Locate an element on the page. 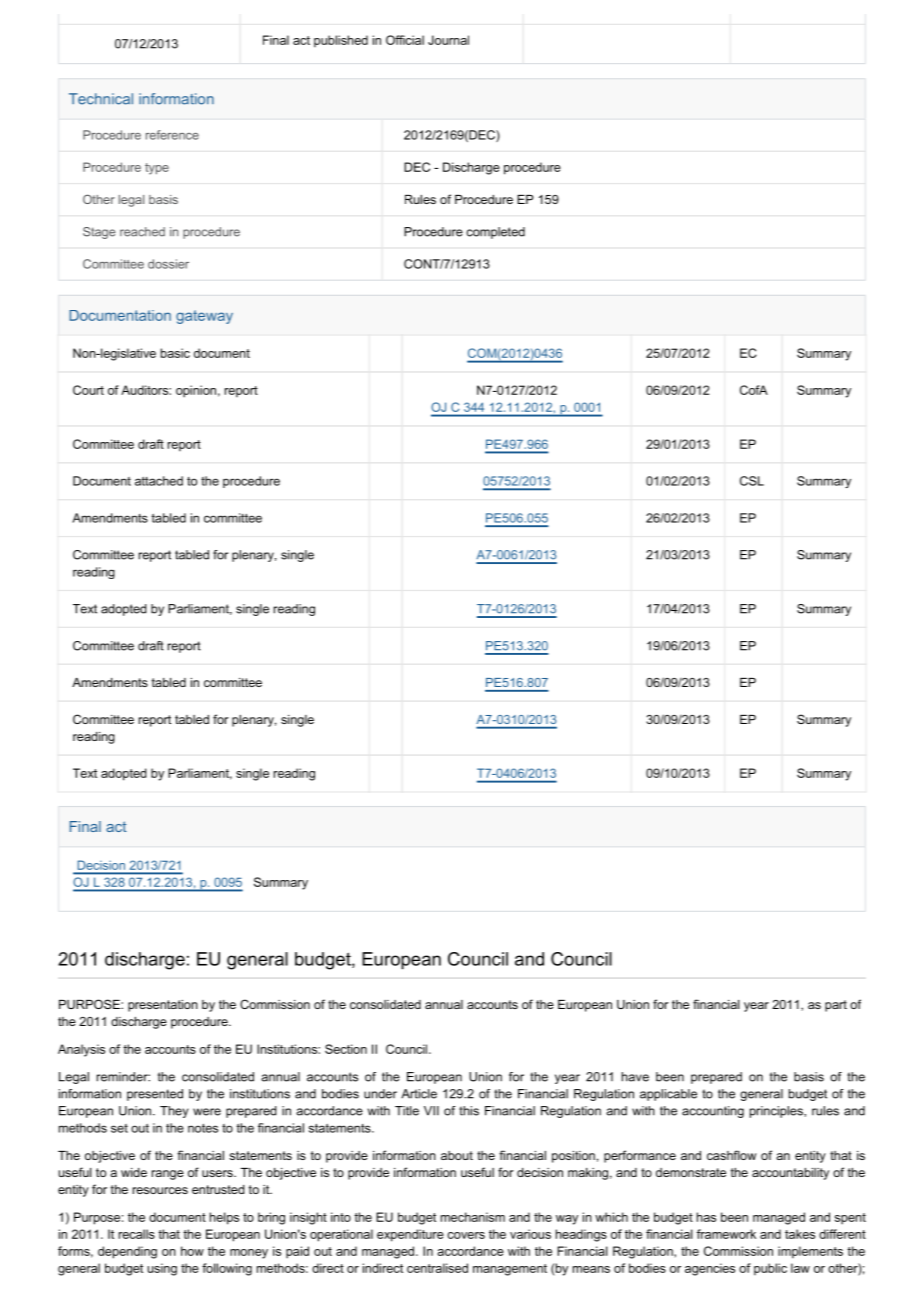 The width and height of the page is (924, 1308). framework is located at coordinates (726, 1234).
